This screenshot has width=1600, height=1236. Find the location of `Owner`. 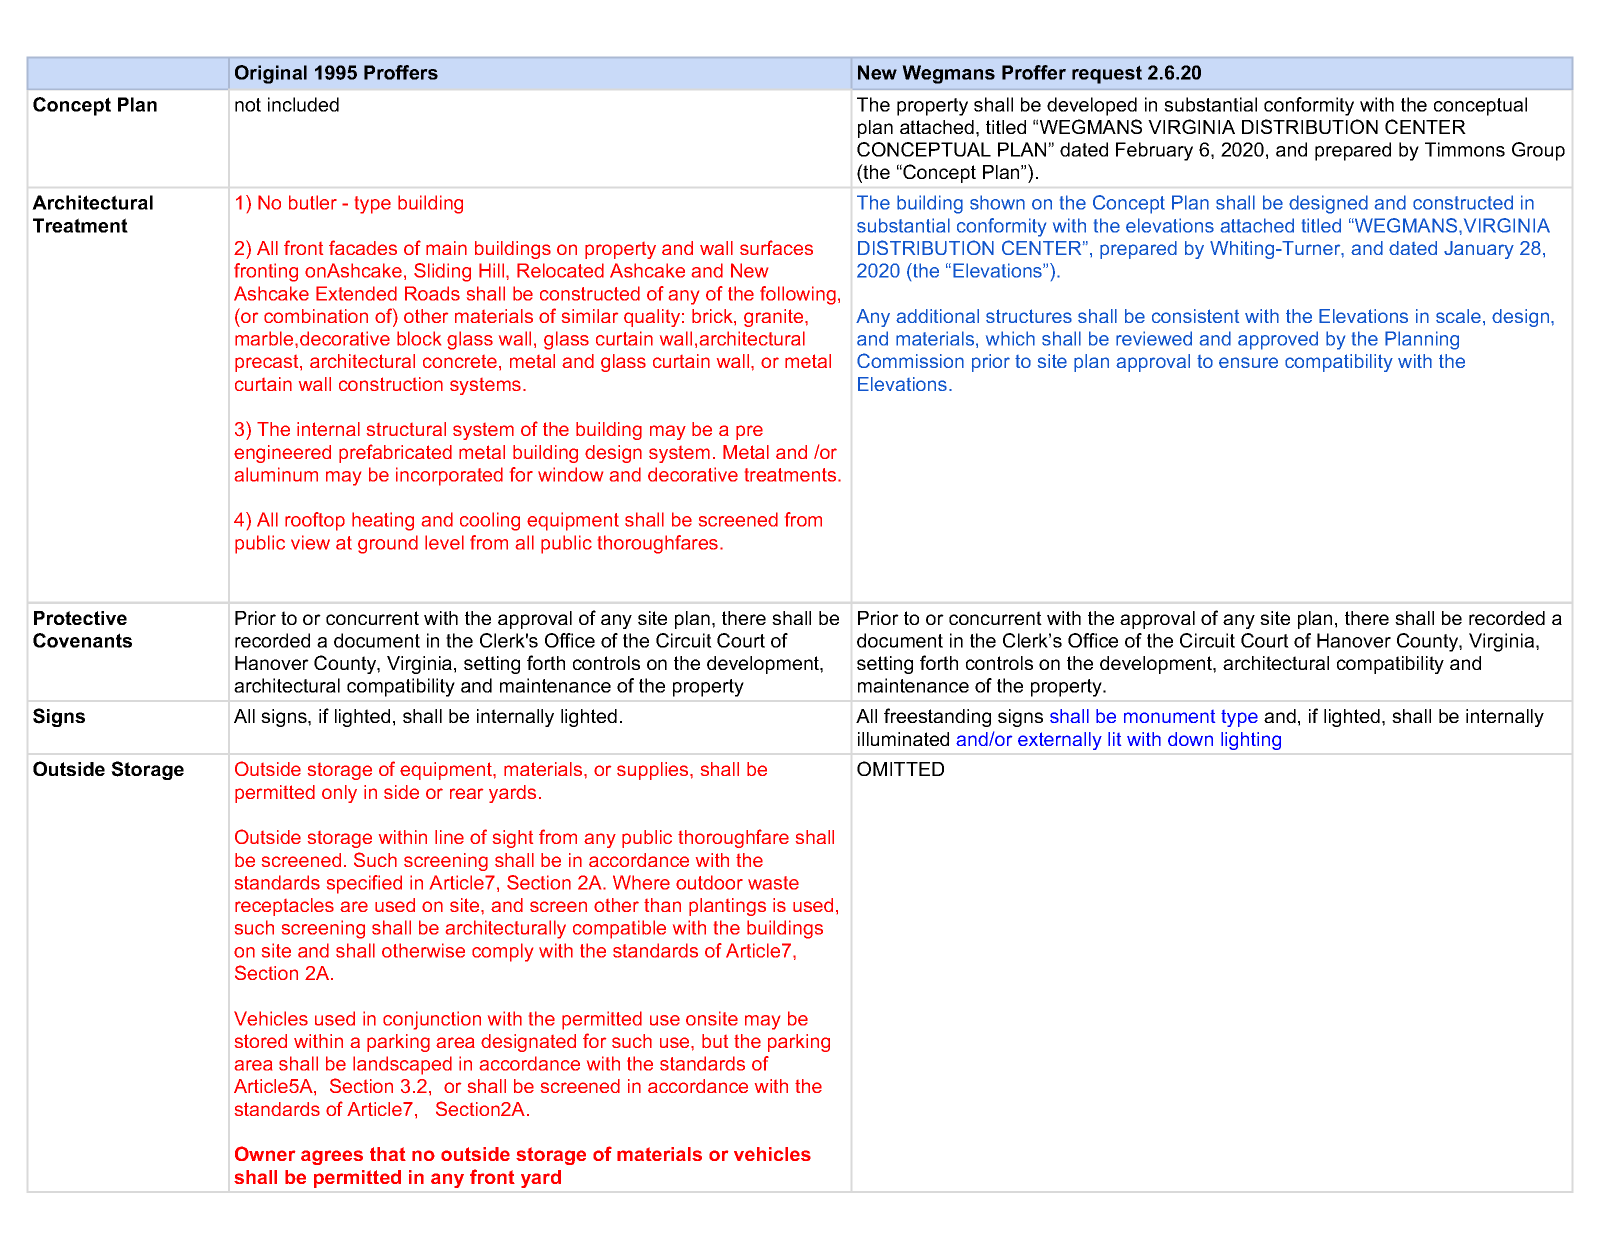

Owner is located at coordinates (265, 1153).
